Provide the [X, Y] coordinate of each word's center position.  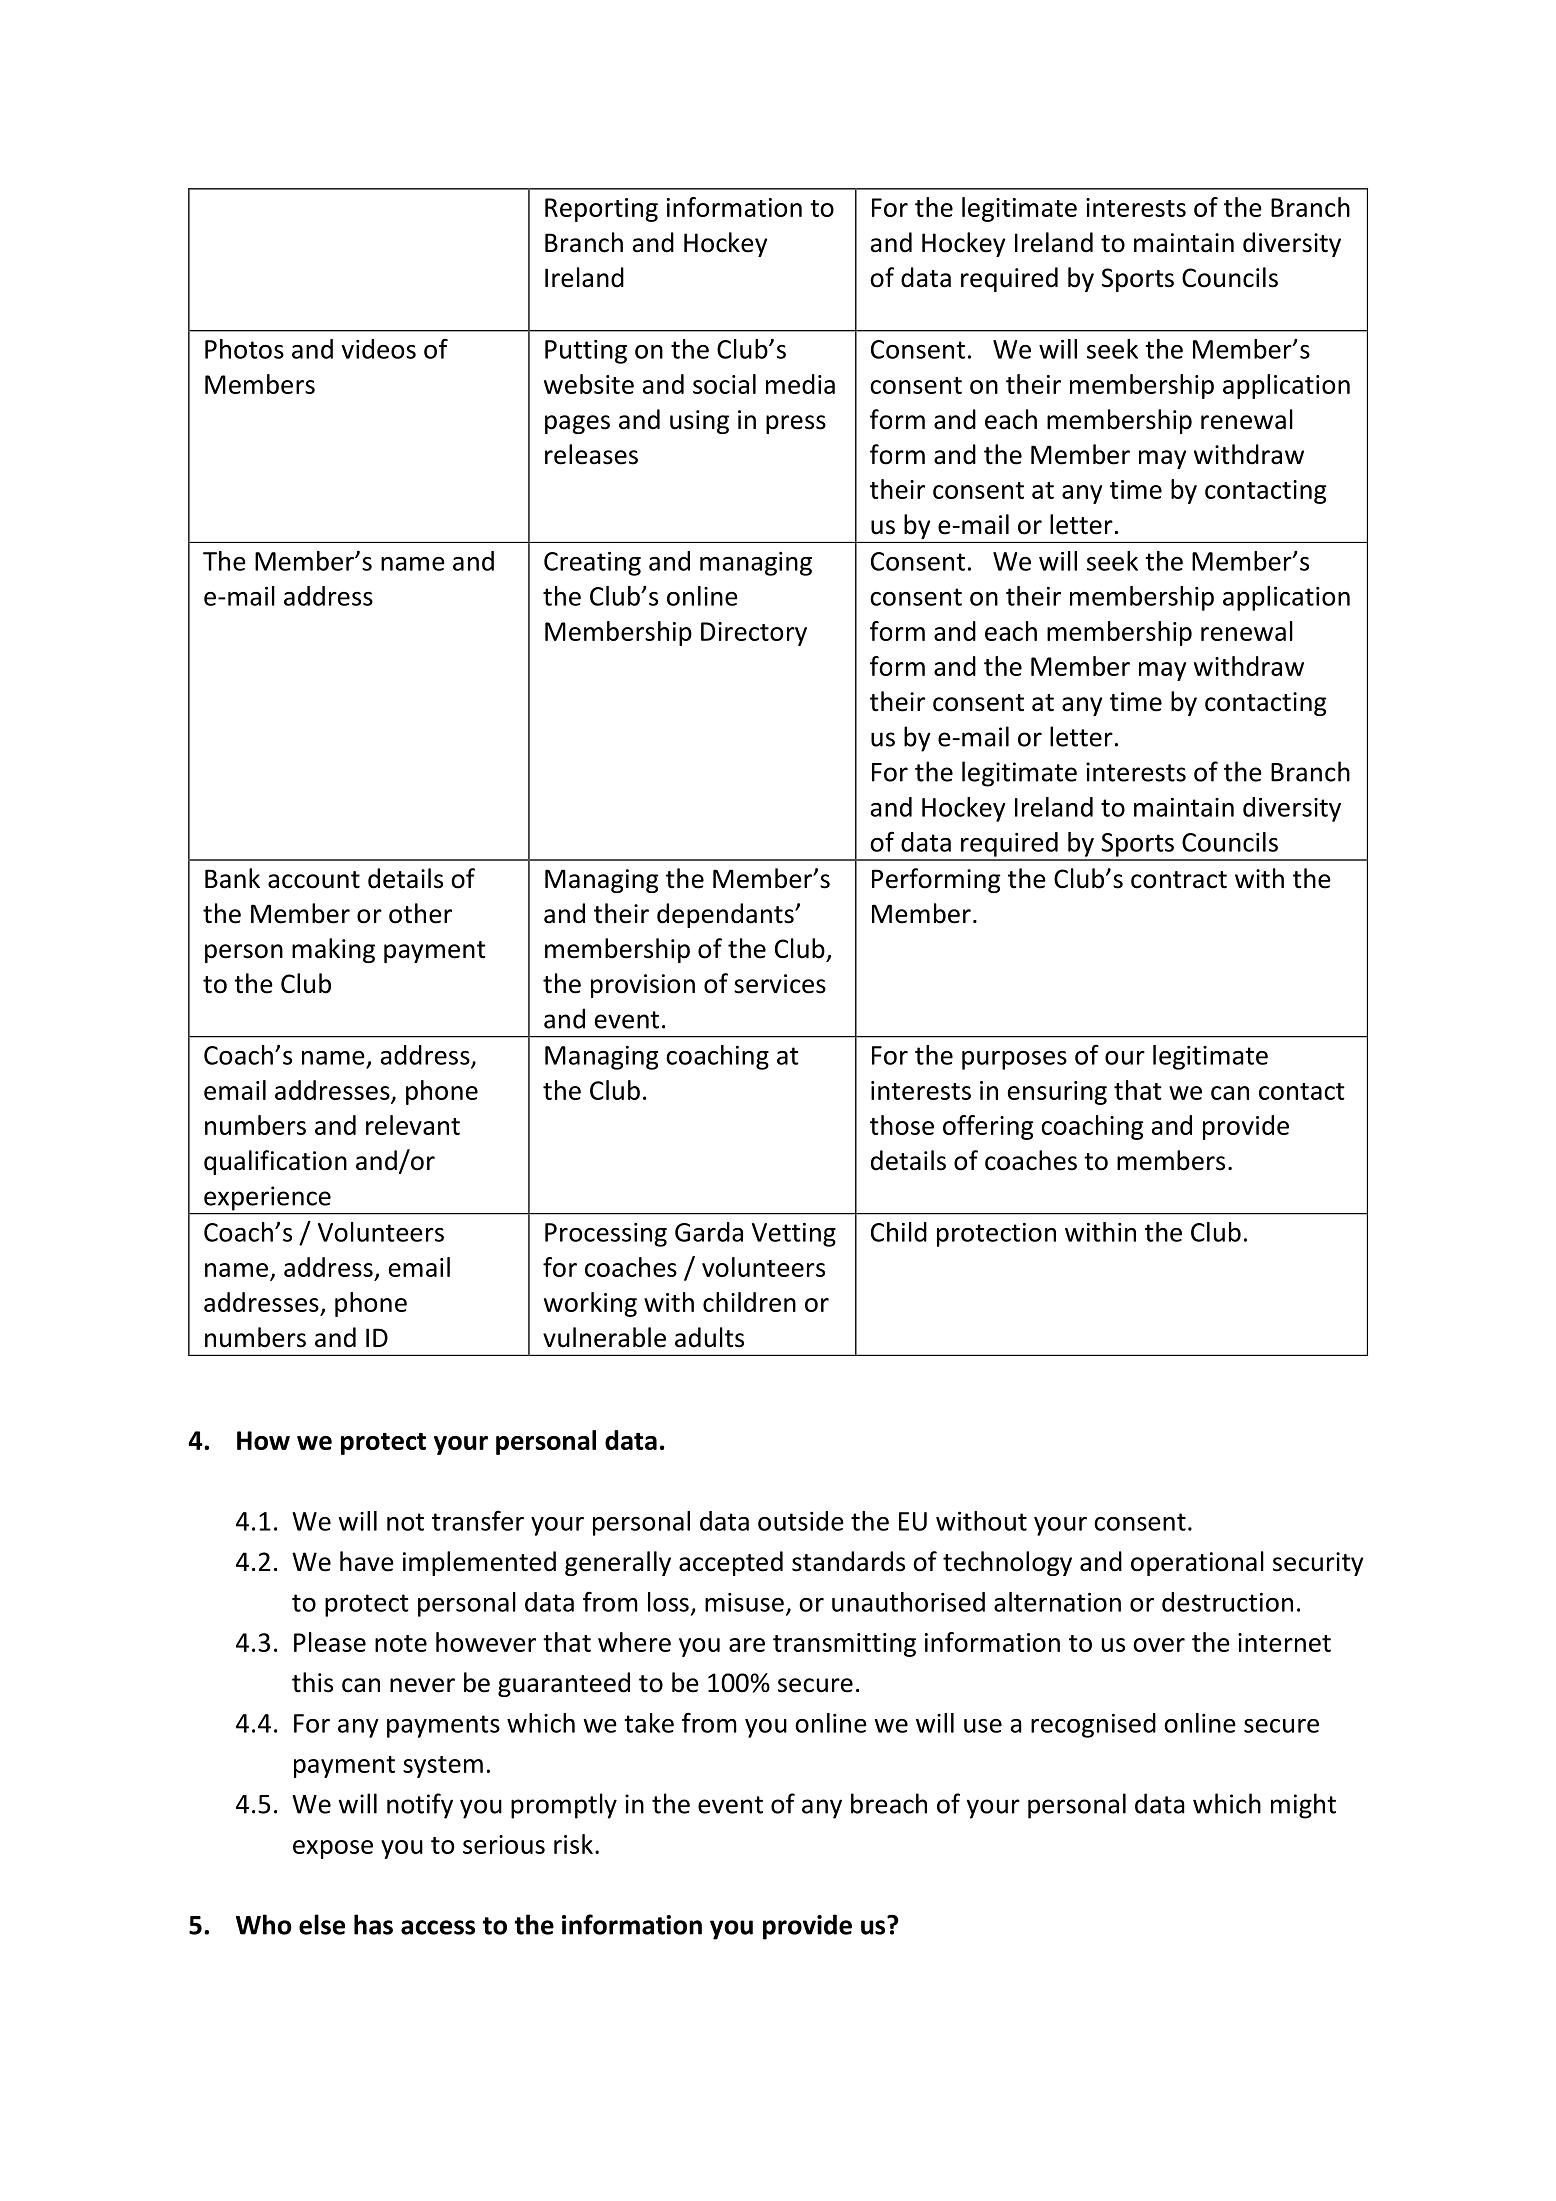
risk [573, 1844]
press [796, 424]
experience [267, 1198]
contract [1179, 880]
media [800, 384]
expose [333, 1849]
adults [709, 1337]
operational [1197, 1563]
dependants [726, 915]
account [314, 880]
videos [379, 349]
